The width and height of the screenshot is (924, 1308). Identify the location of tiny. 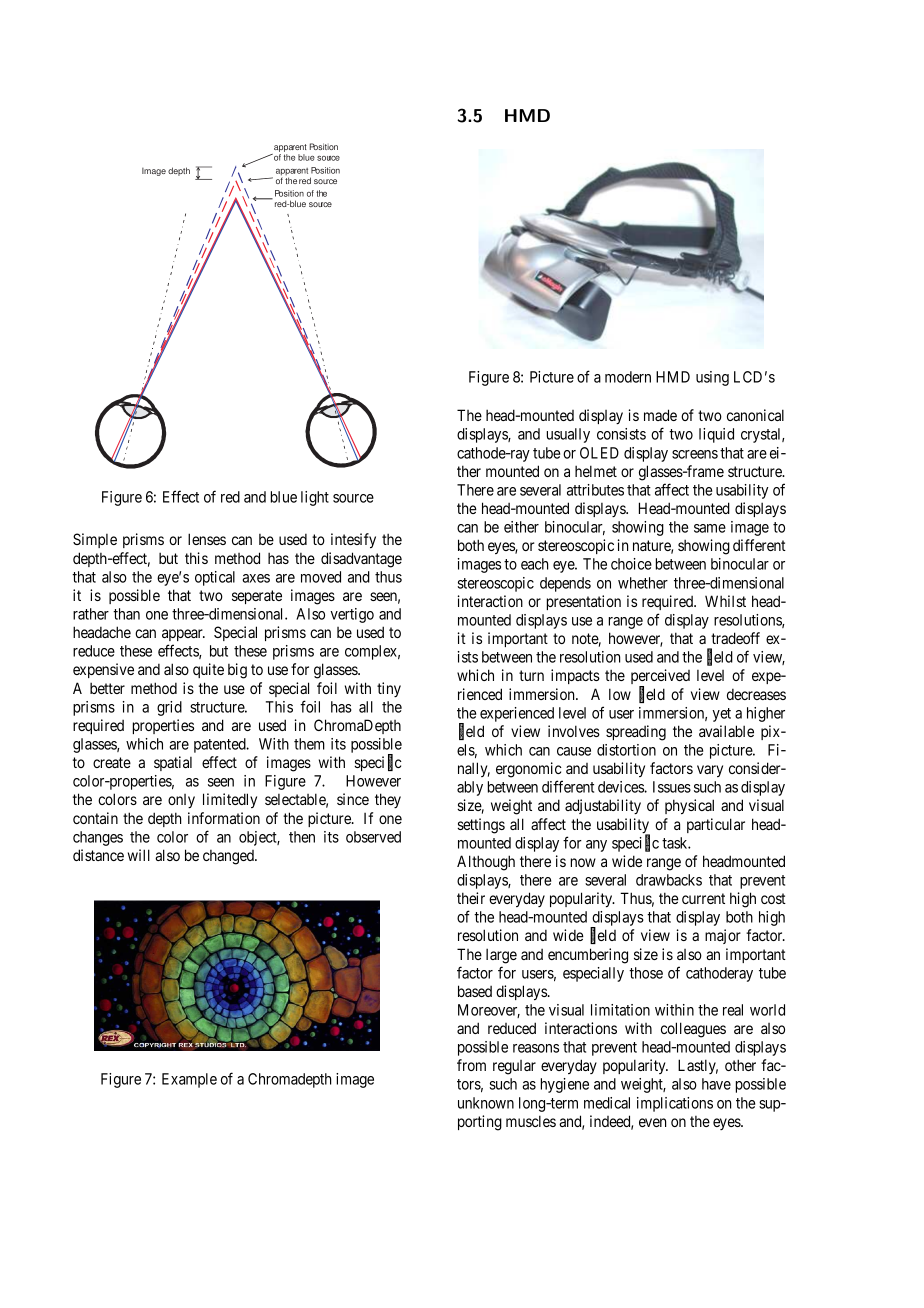
(389, 689).
